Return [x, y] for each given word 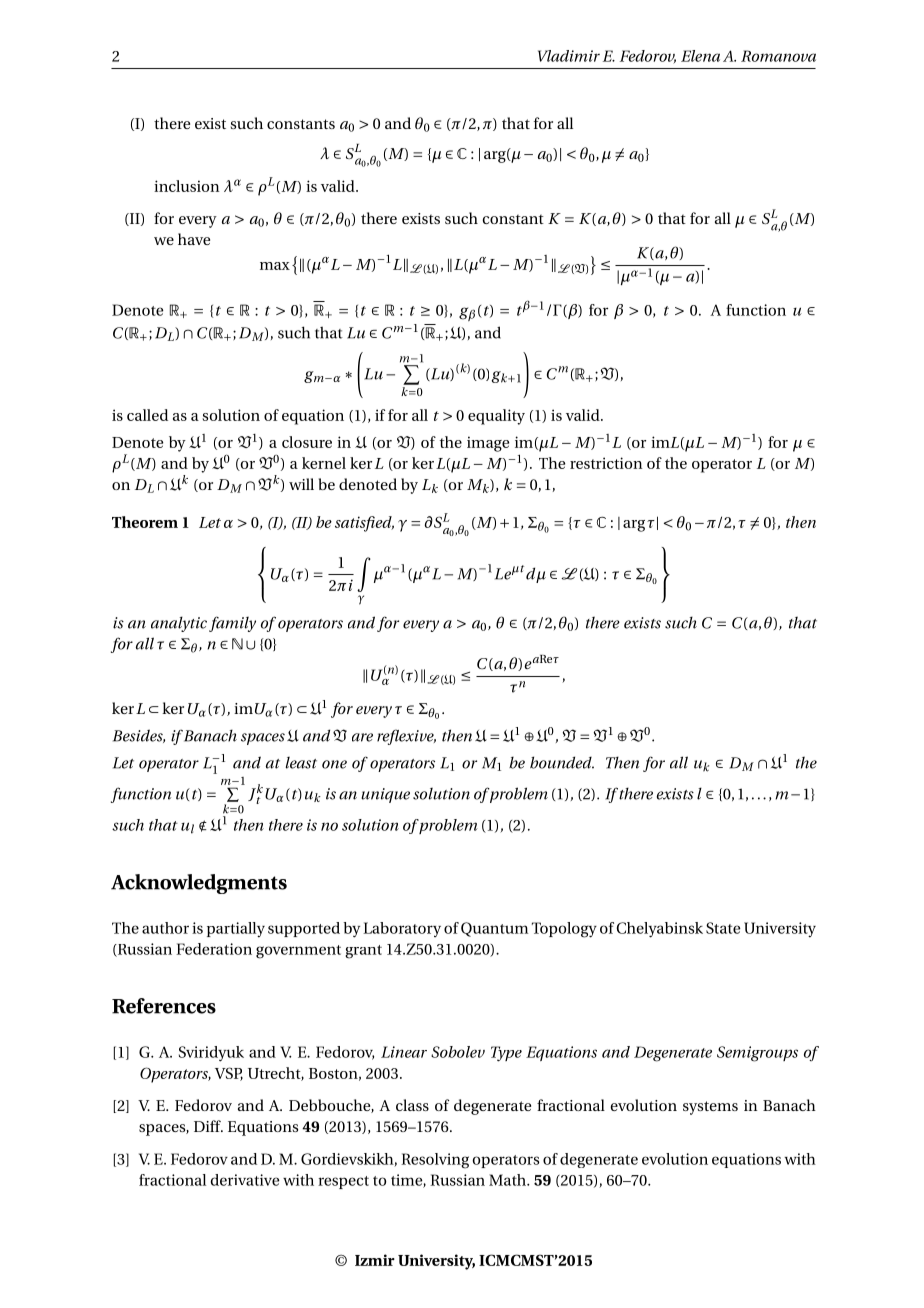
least [301, 762]
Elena [700, 56]
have [194, 239]
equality [496, 417]
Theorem [145, 522]
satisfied [364, 524]
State [723, 928]
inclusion [186, 186]
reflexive [406, 737]
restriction [606, 463]
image [488, 444]
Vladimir [569, 56]
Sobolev [458, 1052]
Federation [214, 949]
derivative [245, 1180]
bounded [562, 762]
